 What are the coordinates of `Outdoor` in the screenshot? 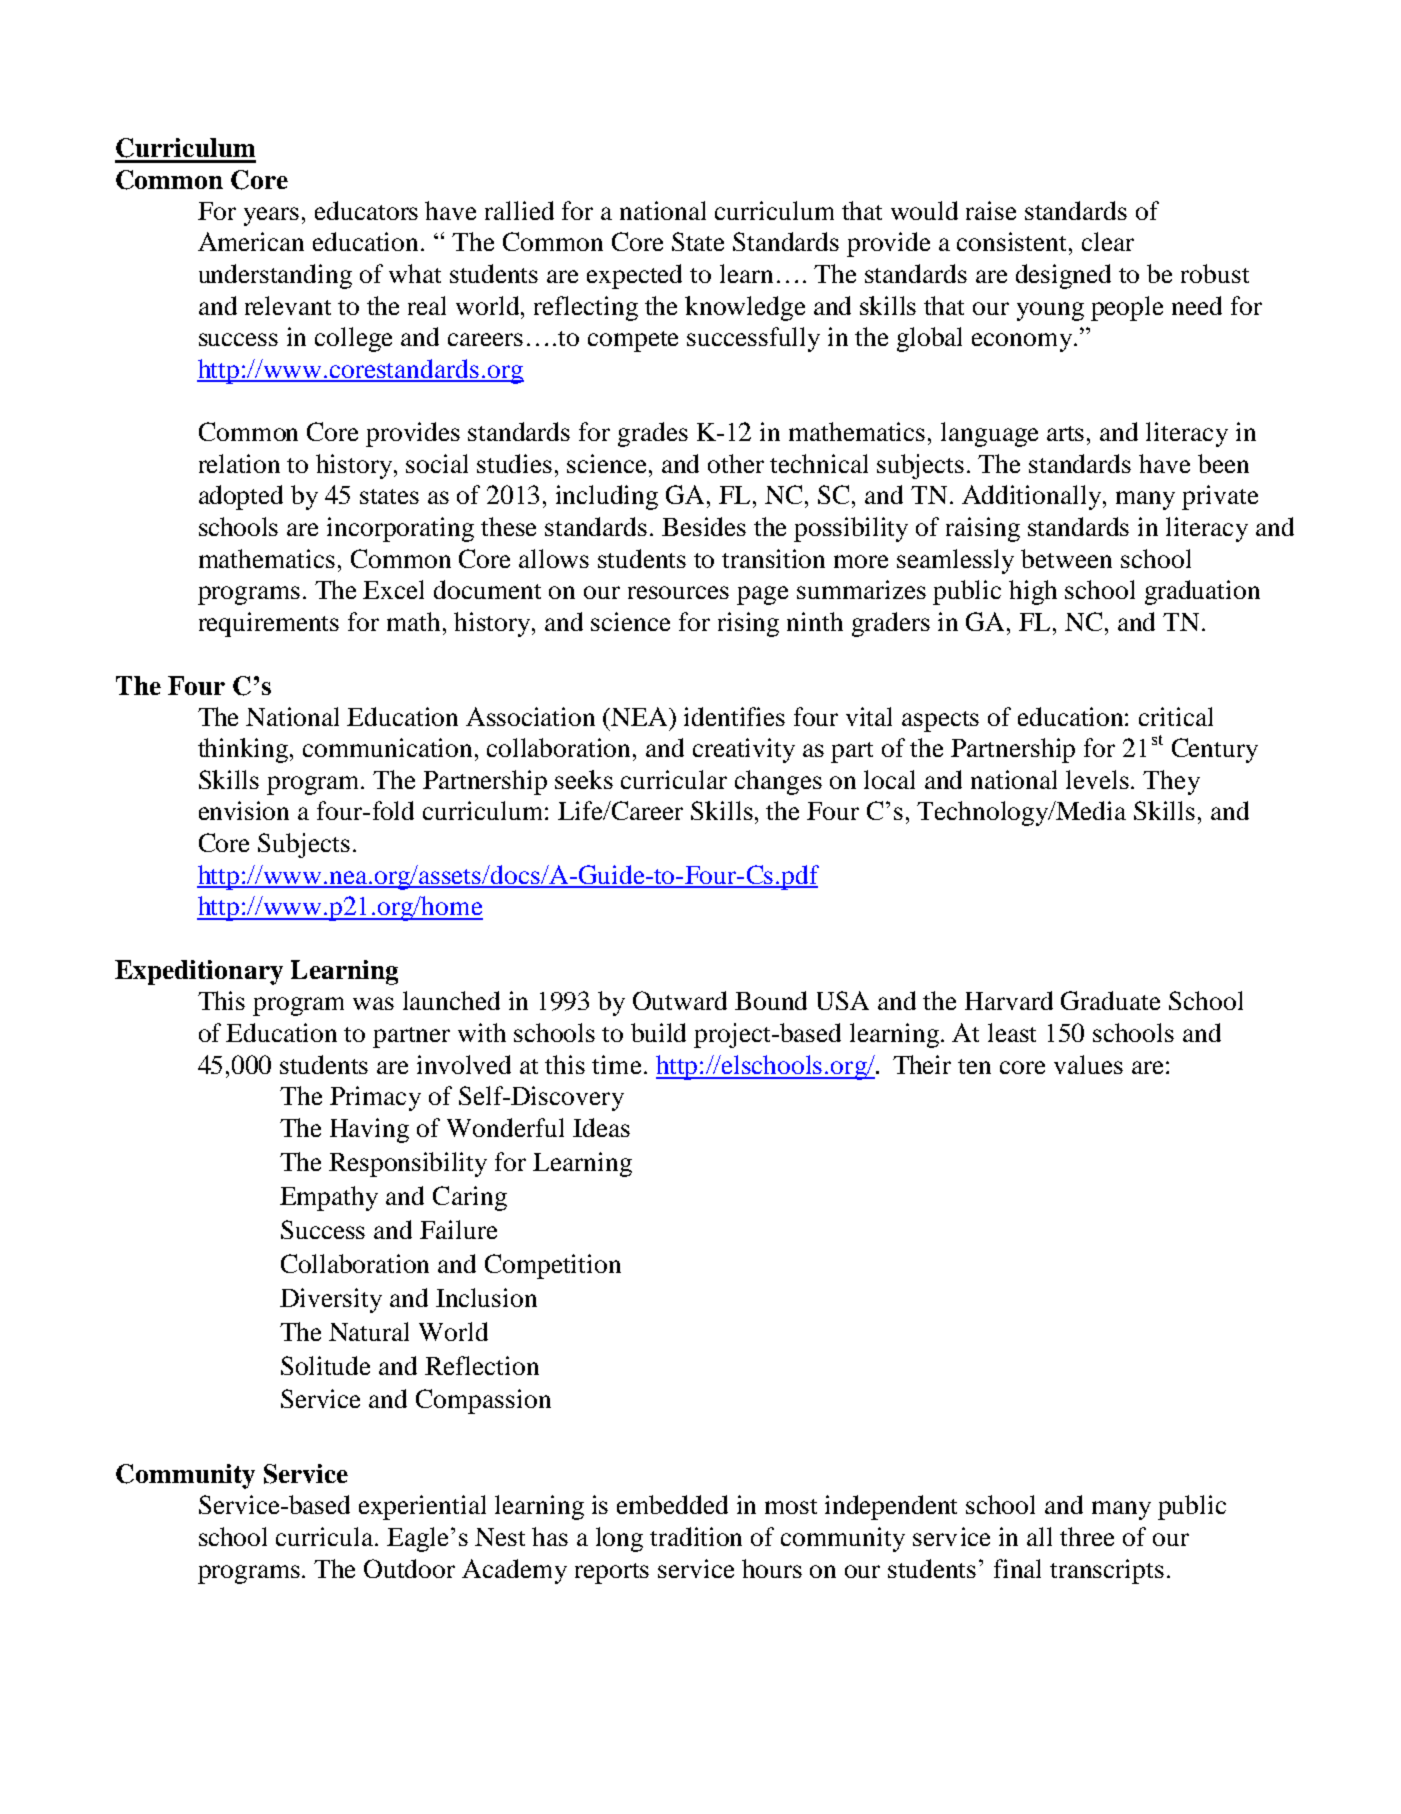 It's located at (409, 1568).
